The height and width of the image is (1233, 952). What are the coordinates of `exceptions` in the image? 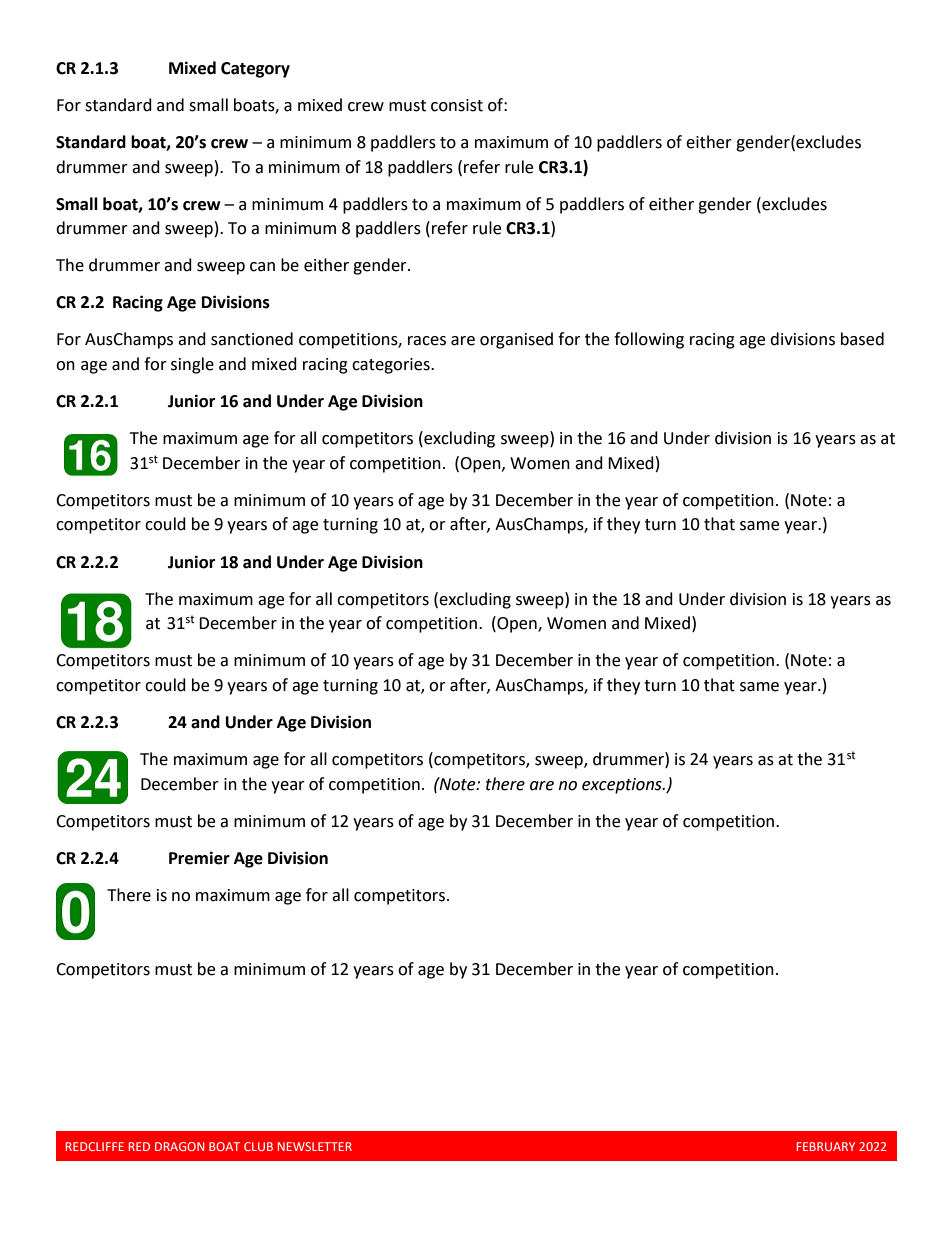 It's located at (623, 786).
